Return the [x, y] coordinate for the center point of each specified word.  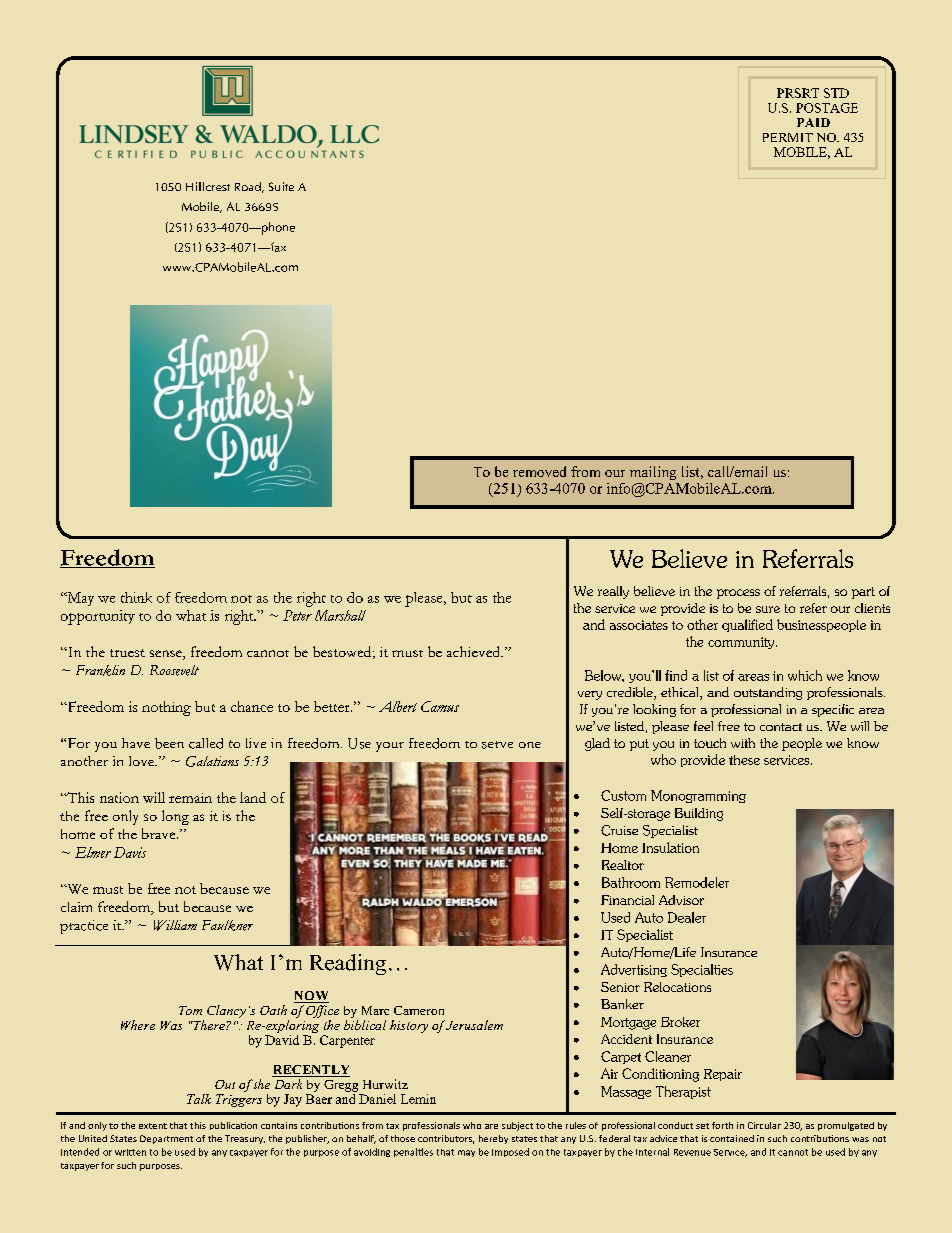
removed [539, 471]
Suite [281, 186]
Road [249, 187]
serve [497, 745]
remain [190, 798]
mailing [653, 473]
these [744, 760]
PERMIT [788, 137]
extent [153, 1126]
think [136, 597]
